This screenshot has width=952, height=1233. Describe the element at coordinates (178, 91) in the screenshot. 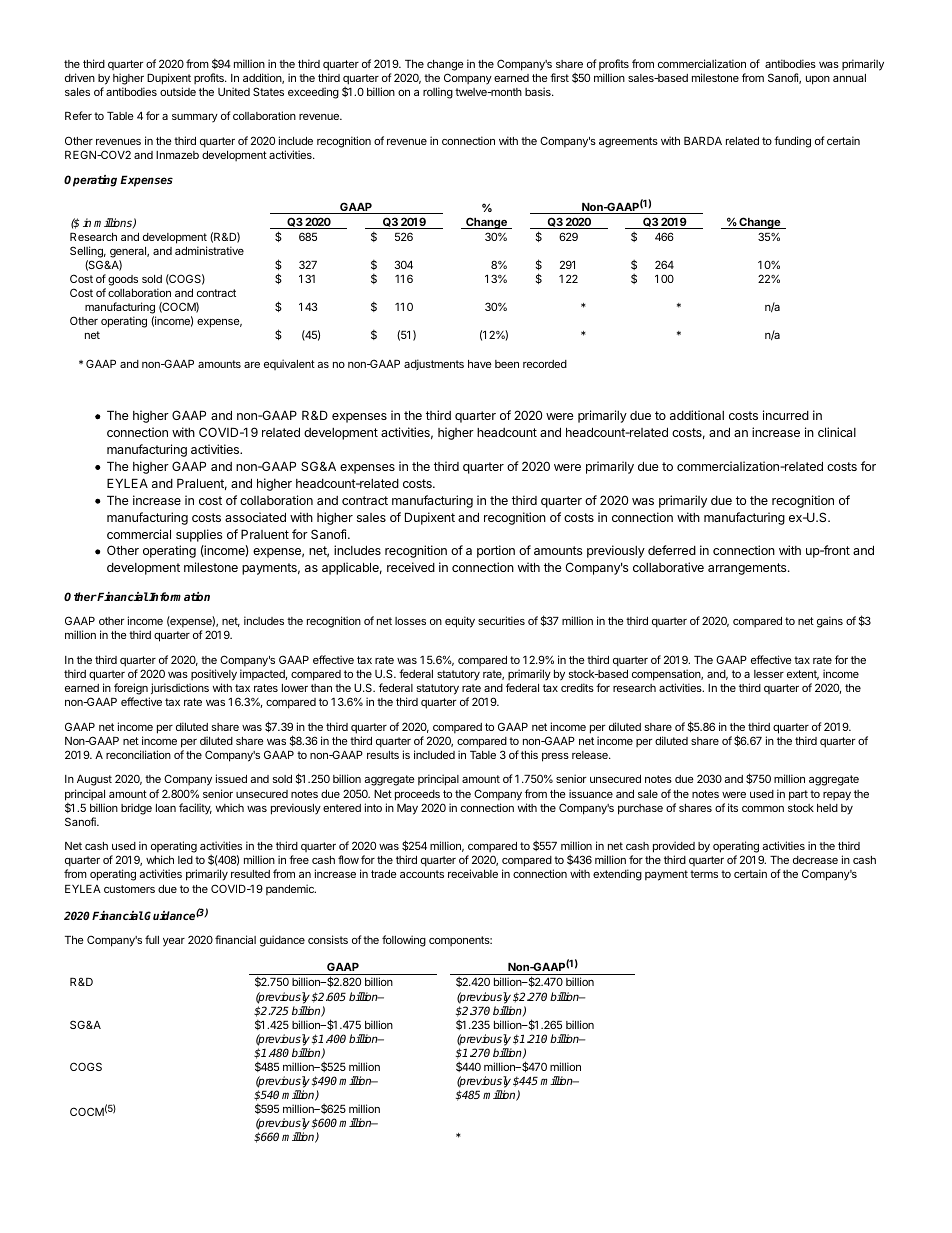

I see `outside` at that location.
